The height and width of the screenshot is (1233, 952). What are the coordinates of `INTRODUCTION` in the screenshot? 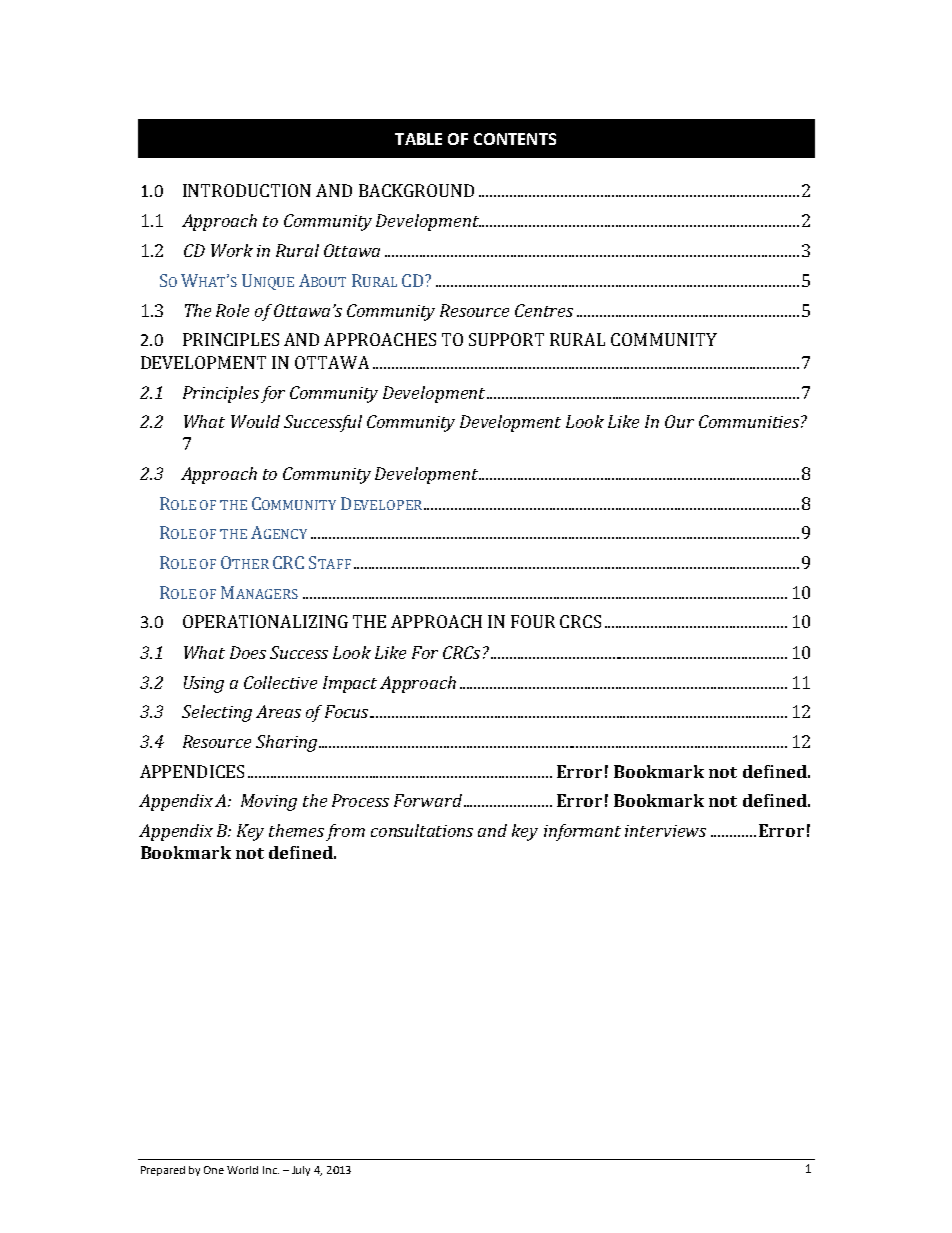 It's located at (247, 190).
